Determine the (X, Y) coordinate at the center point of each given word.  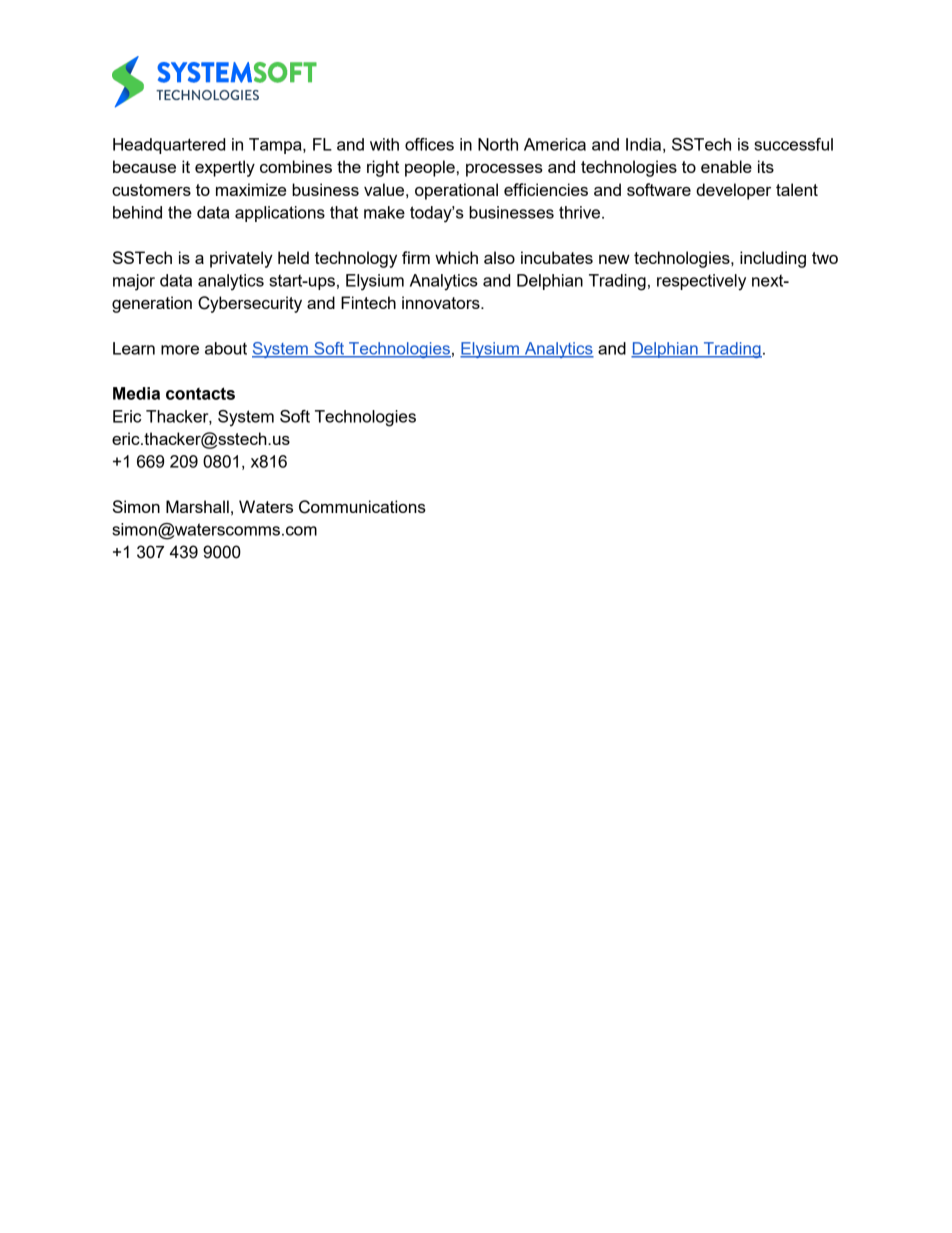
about (226, 348)
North (498, 144)
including (773, 259)
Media (136, 393)
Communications (362, 507)
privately (241, 259)
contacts (200, 393)
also (499, 257)
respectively (701, 282)
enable (726, 166)
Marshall (197, 506)
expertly (225, 168)
